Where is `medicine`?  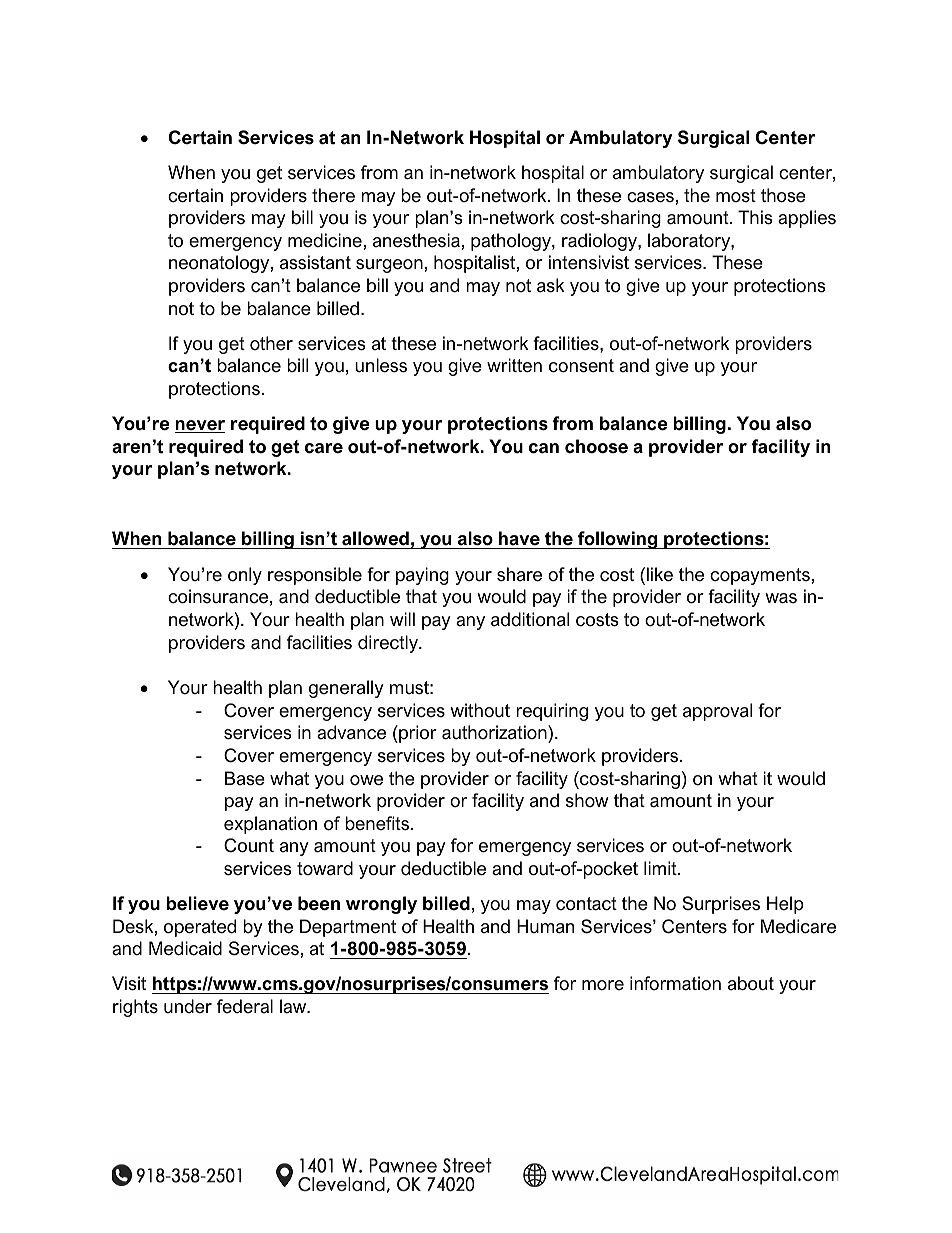 medicine is located at coordinates (325, 240).
